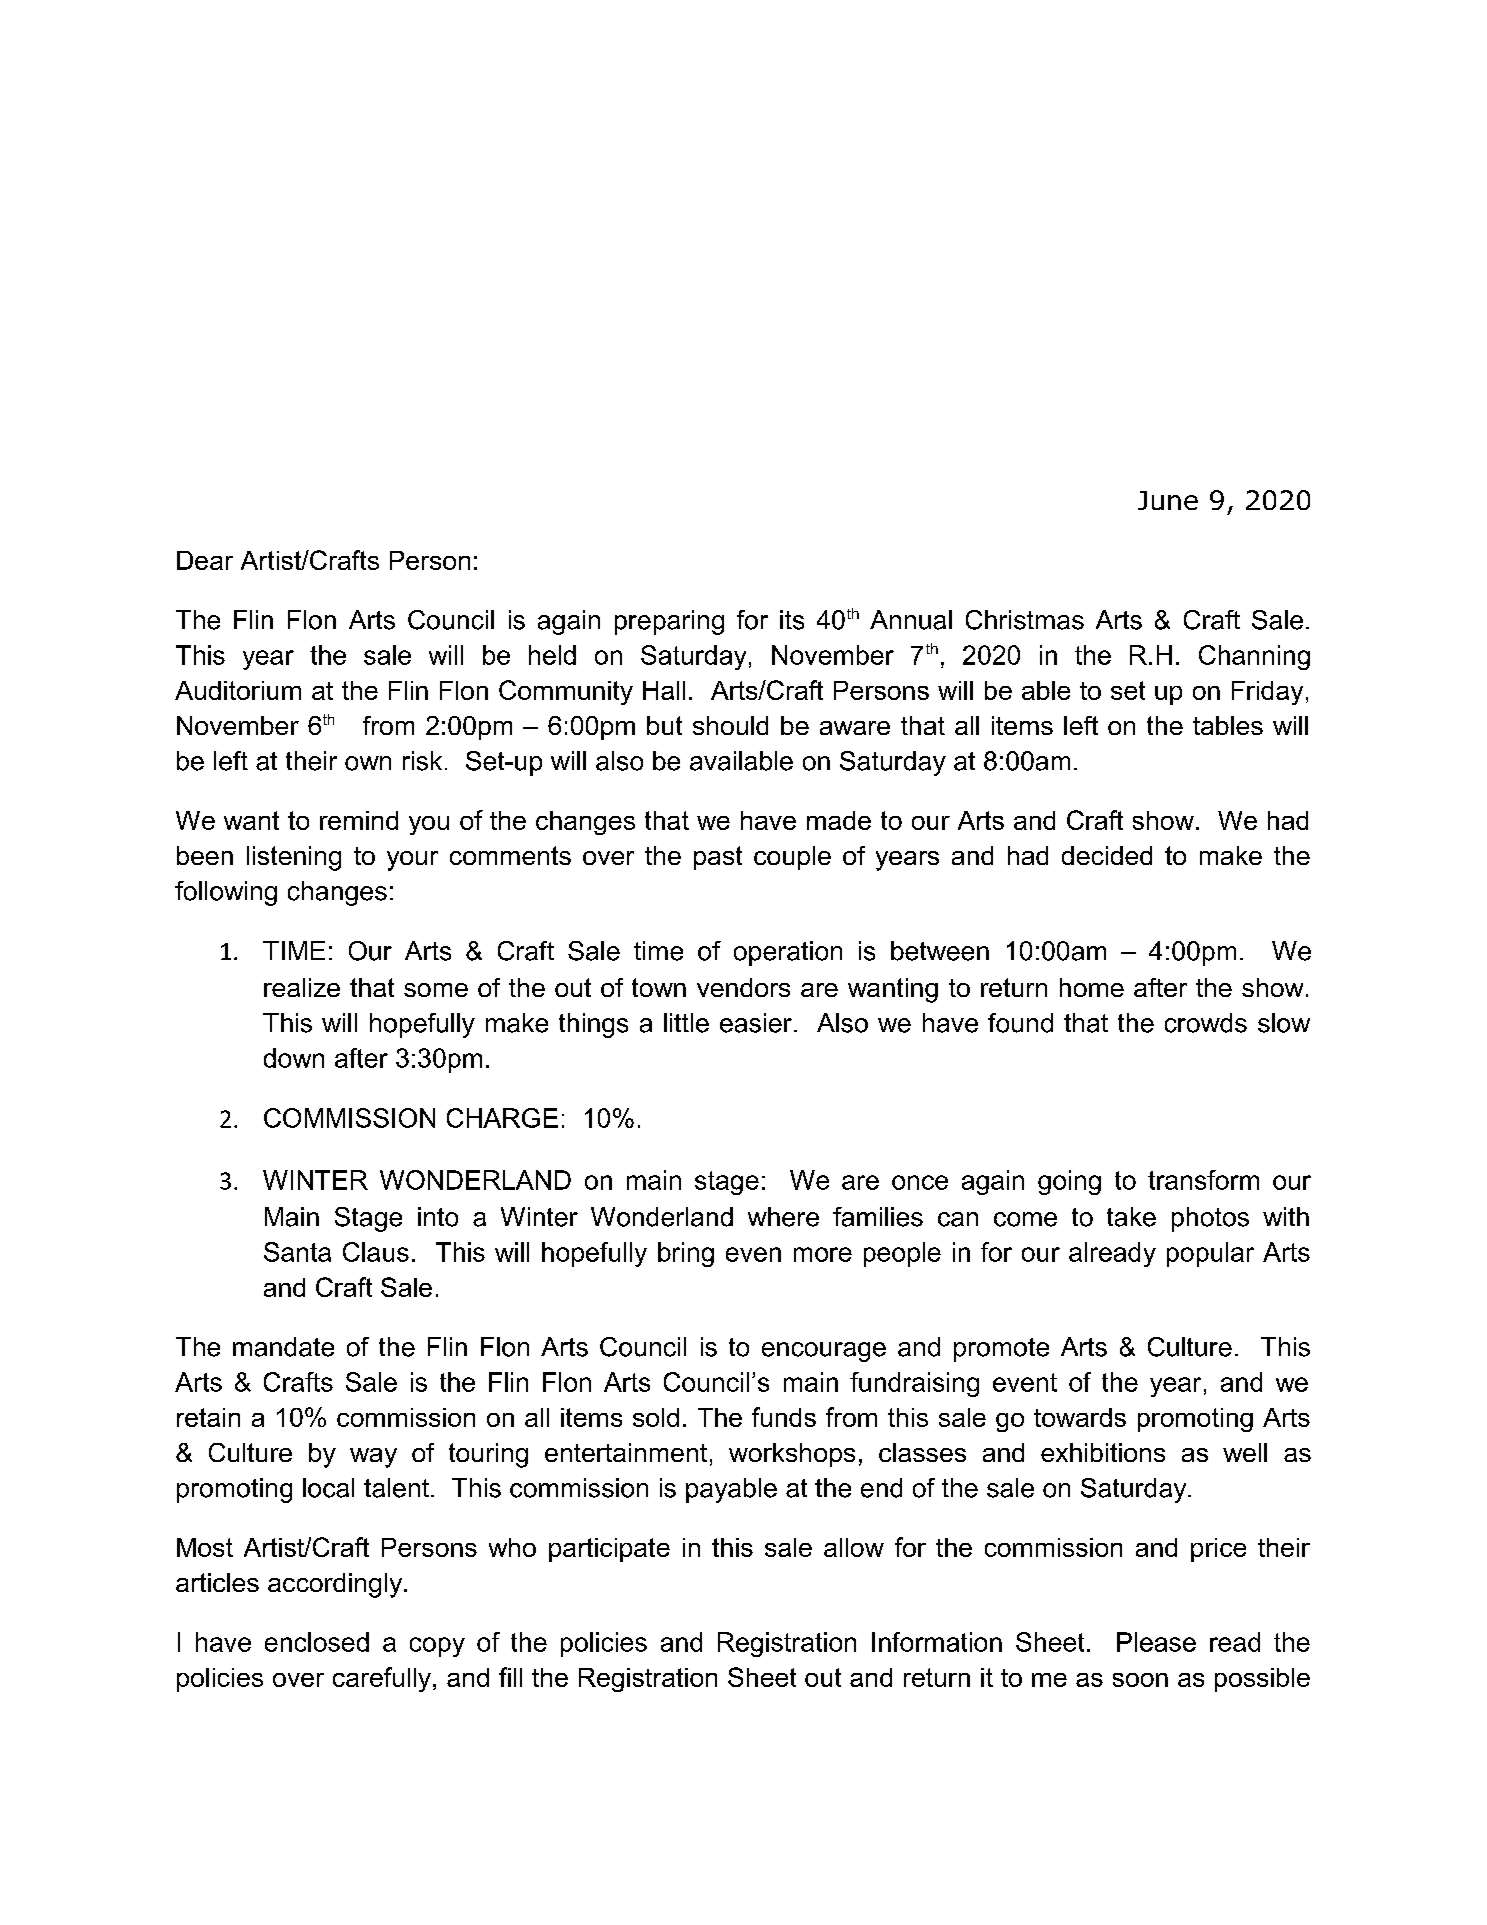 The height and width of the document is (1925, 1487). Describe the element at coordinates (792, 620) in the document. I see `its` at that location.
